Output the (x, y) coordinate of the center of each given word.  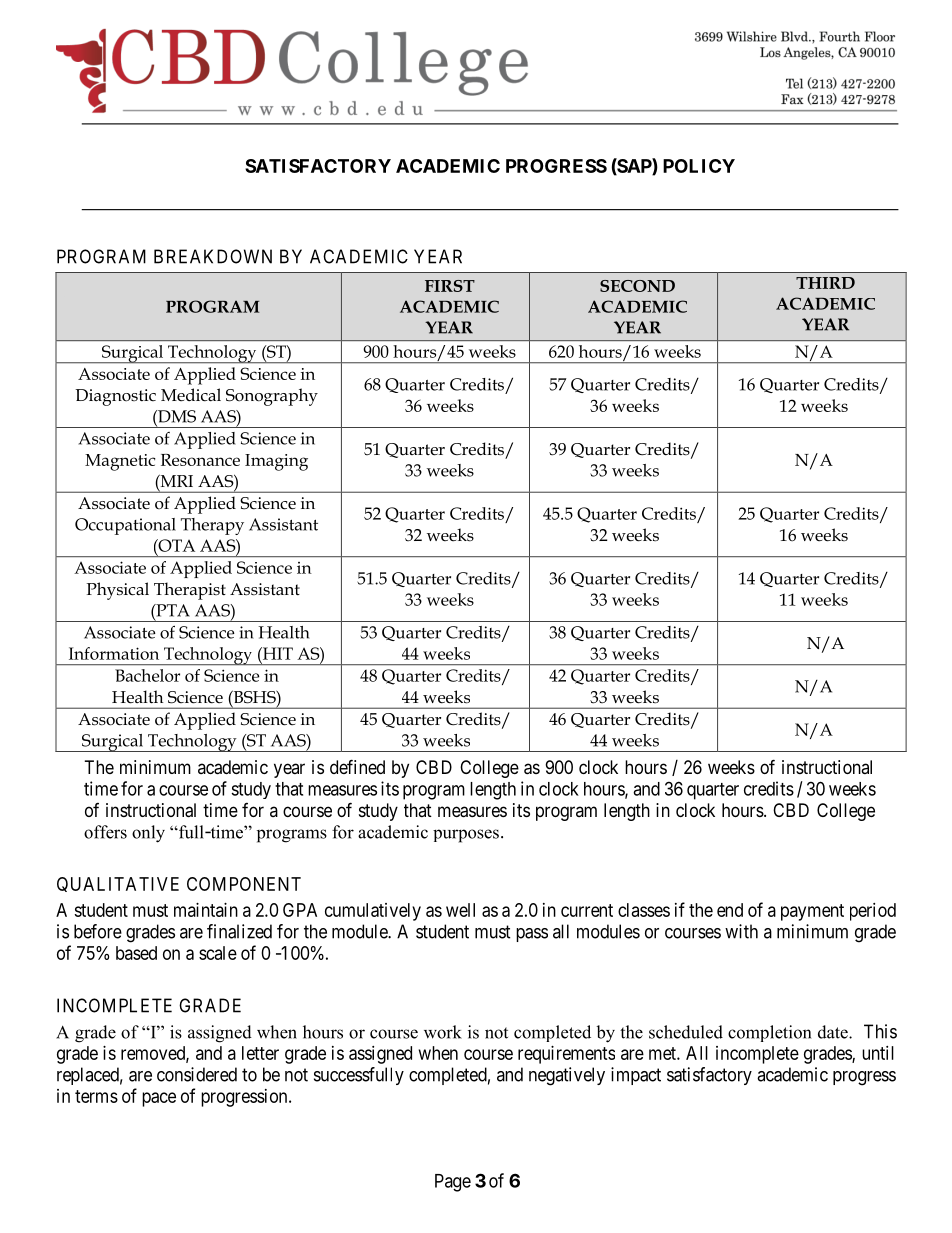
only (148, 834)
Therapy (212, 526)
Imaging (276, 462)
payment (812, 912)
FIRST (450, 286)
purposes (466, 836)
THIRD (825, 283)
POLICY (699, 166)
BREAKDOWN (213, 256)
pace (159, 1099)
